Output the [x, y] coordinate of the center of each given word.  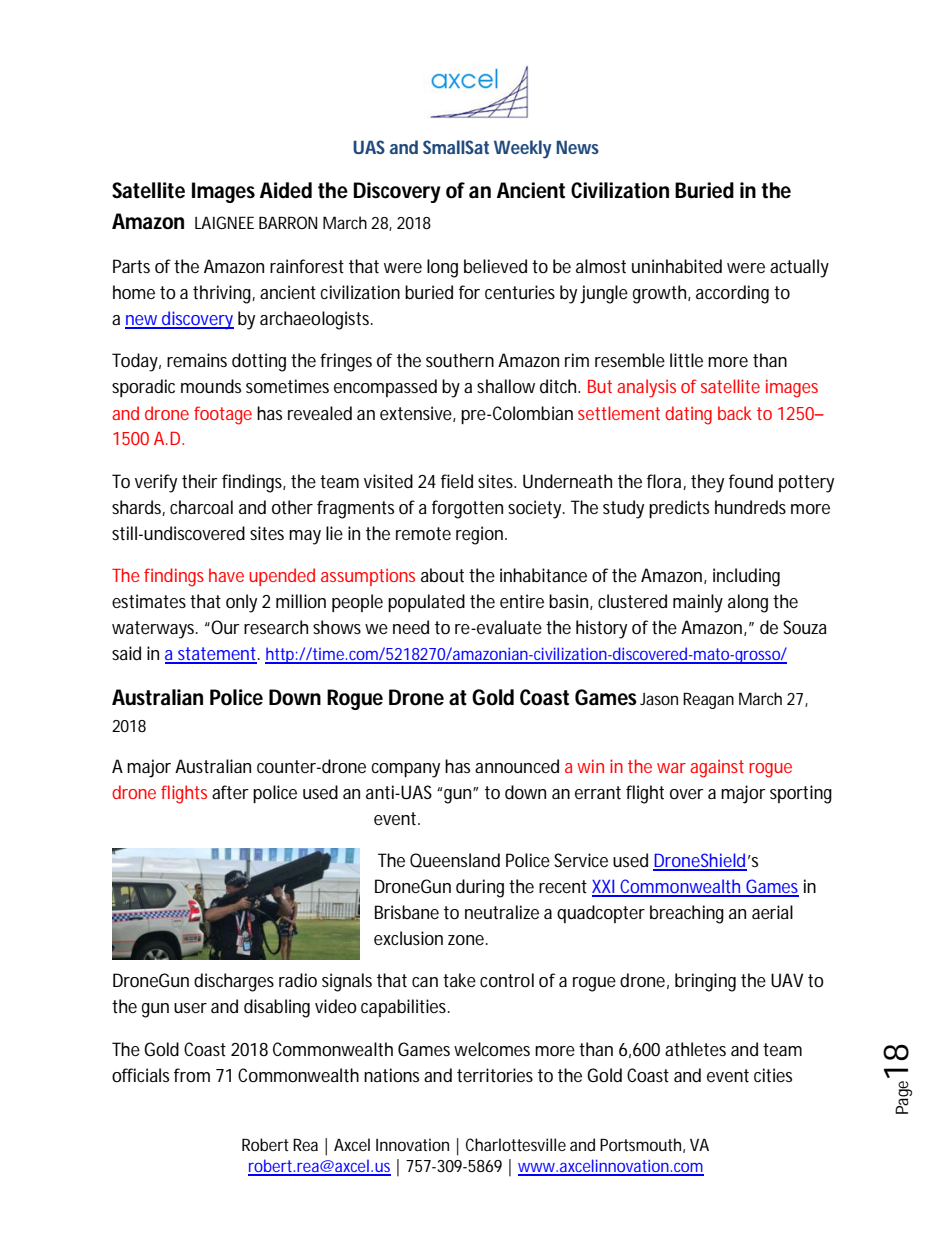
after [230, 792]
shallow [506, 386]
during [480, 888]
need [411, 627]
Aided [286, 190]
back [735, 413]
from [192, 1075]
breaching [687, 914]
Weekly [523, 149]
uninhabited [677, 266]
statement [218, 655]
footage [223, 415]
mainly [698, 603]
